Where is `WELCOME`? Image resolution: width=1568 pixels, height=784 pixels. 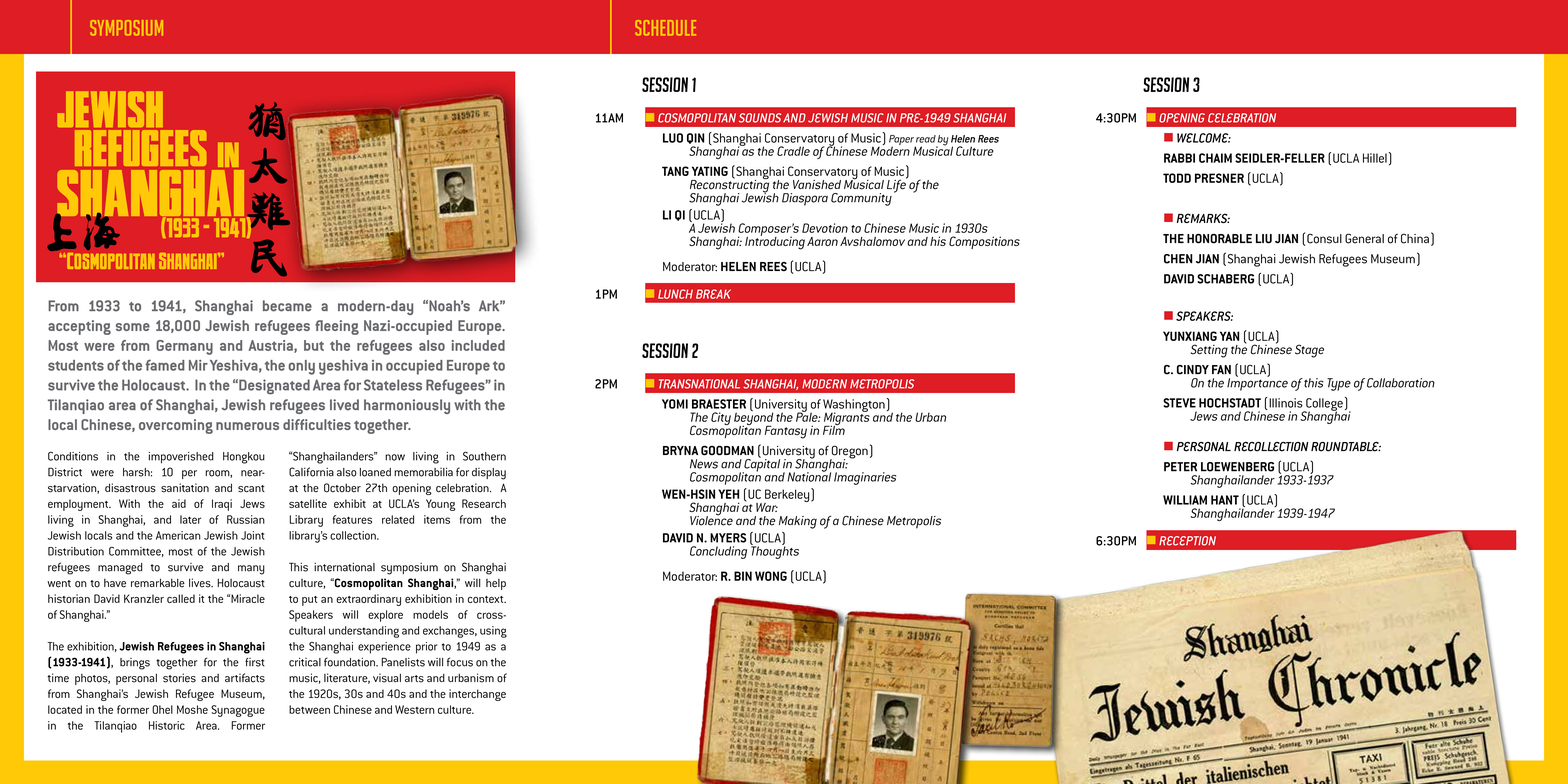 WELCOME is located at coordinates (1204, 138).
